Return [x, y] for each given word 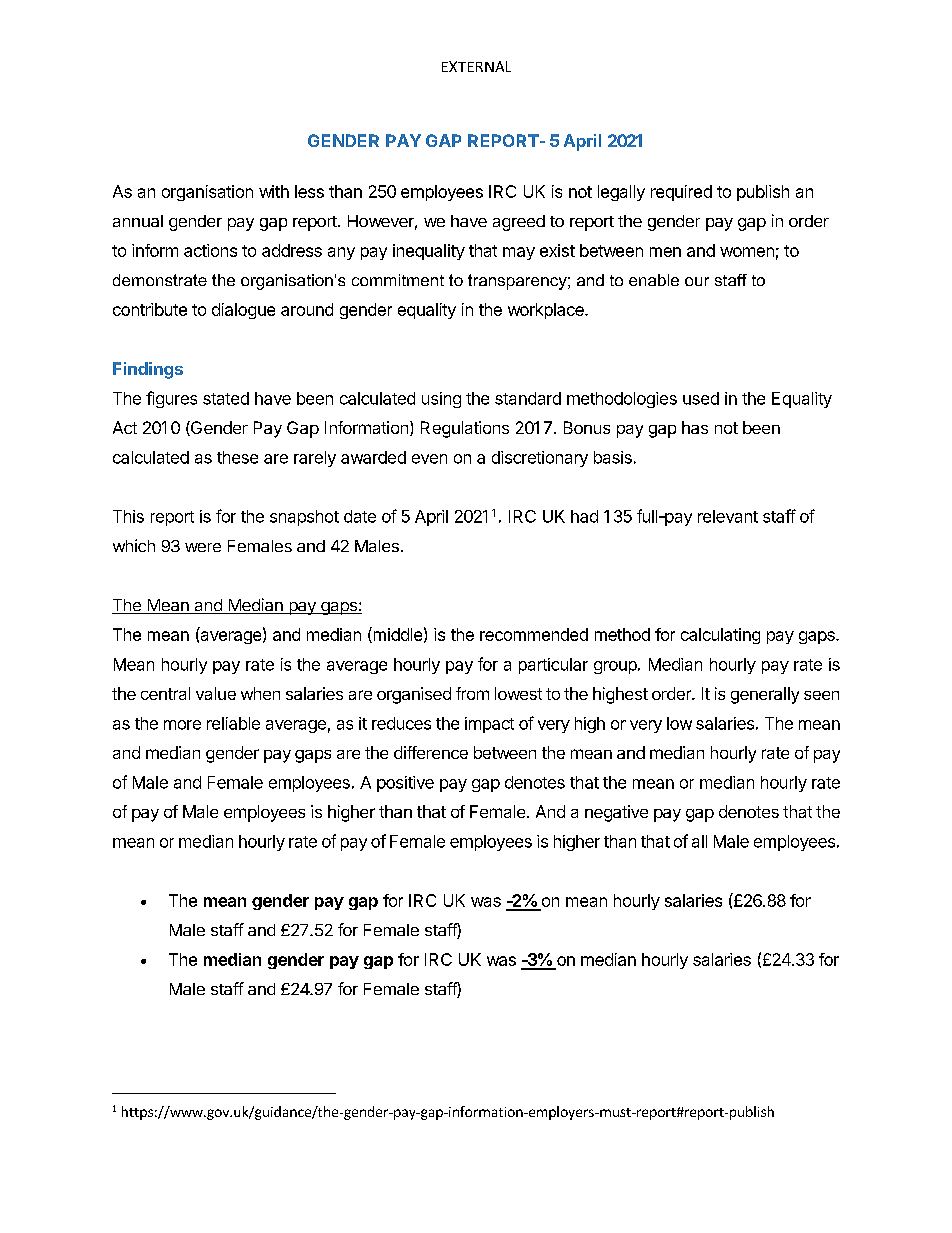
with [274, 191]
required [681, 193]
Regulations [465, 429]
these [237, 457]
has [695, 427]
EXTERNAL [476, 66]
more [182, 725]
